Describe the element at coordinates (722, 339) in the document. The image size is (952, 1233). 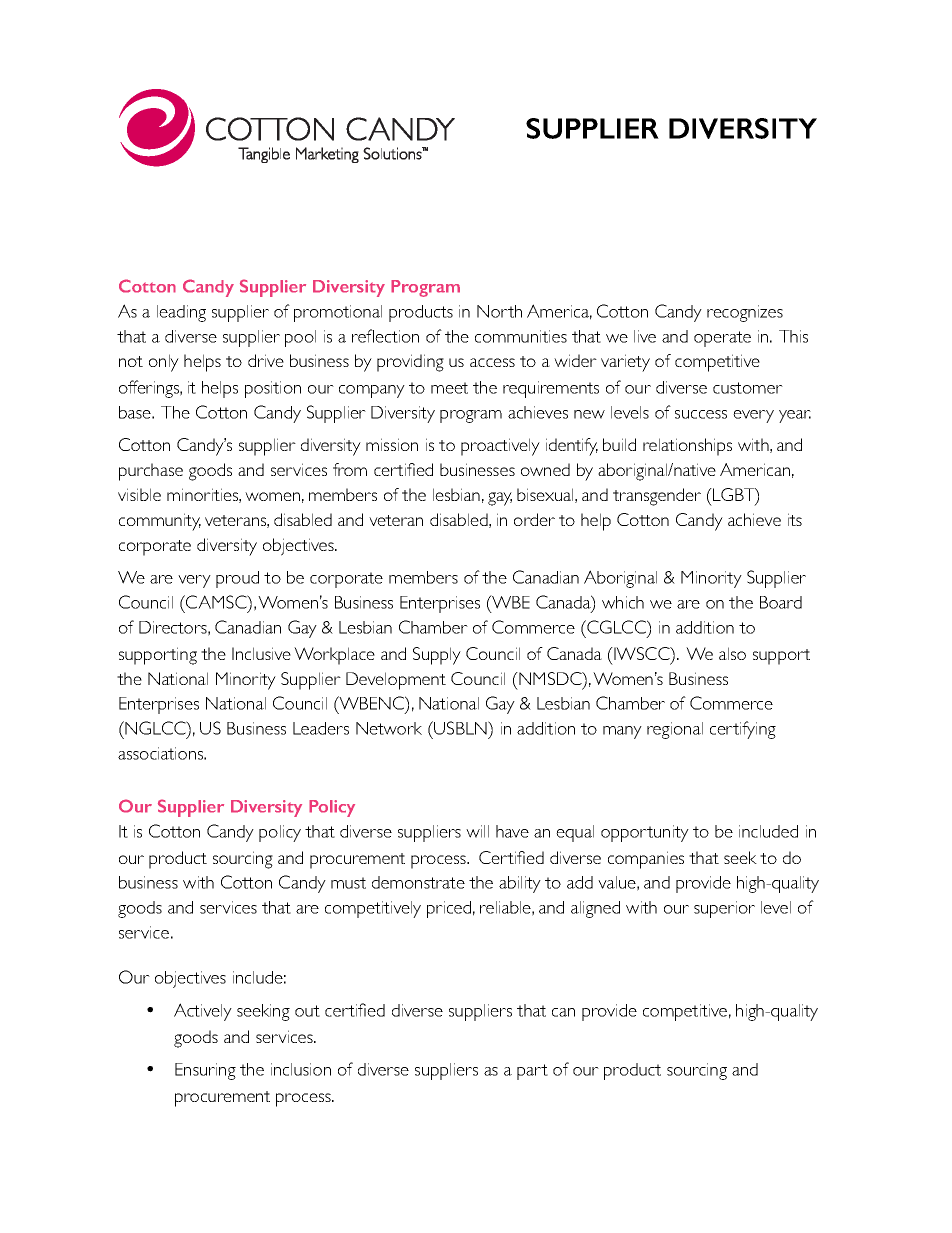
I see `operate` at that location.
